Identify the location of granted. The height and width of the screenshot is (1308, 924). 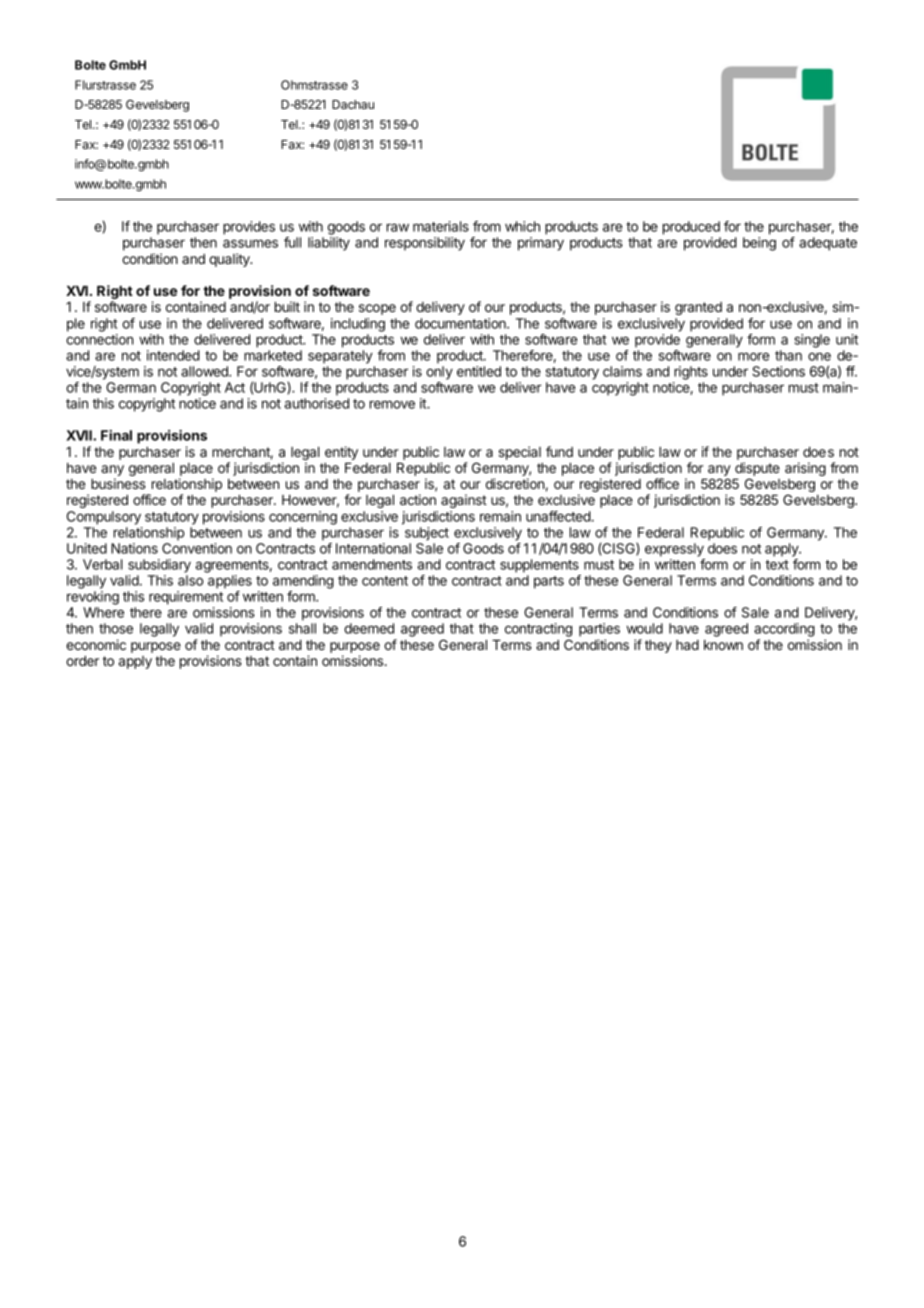
(698, 308).
